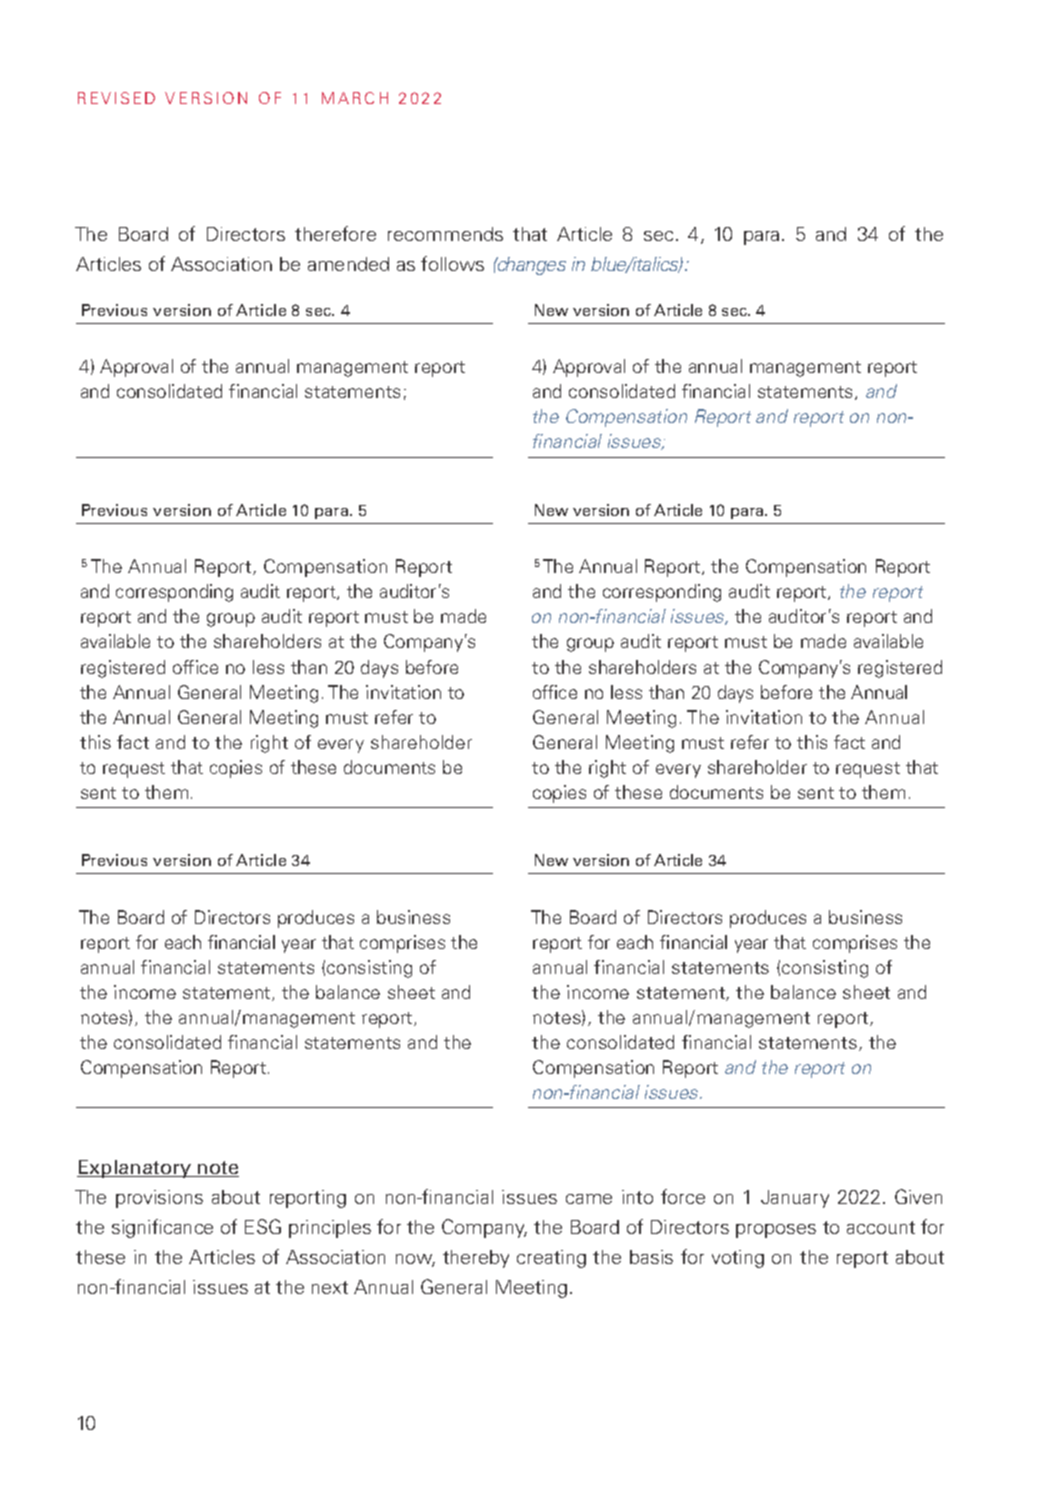 The height and width of the screenshot is (1493, 1052). Describe the element at coordinates (135, 1169) in the screenshot. I see `Explanatory` at that location.
